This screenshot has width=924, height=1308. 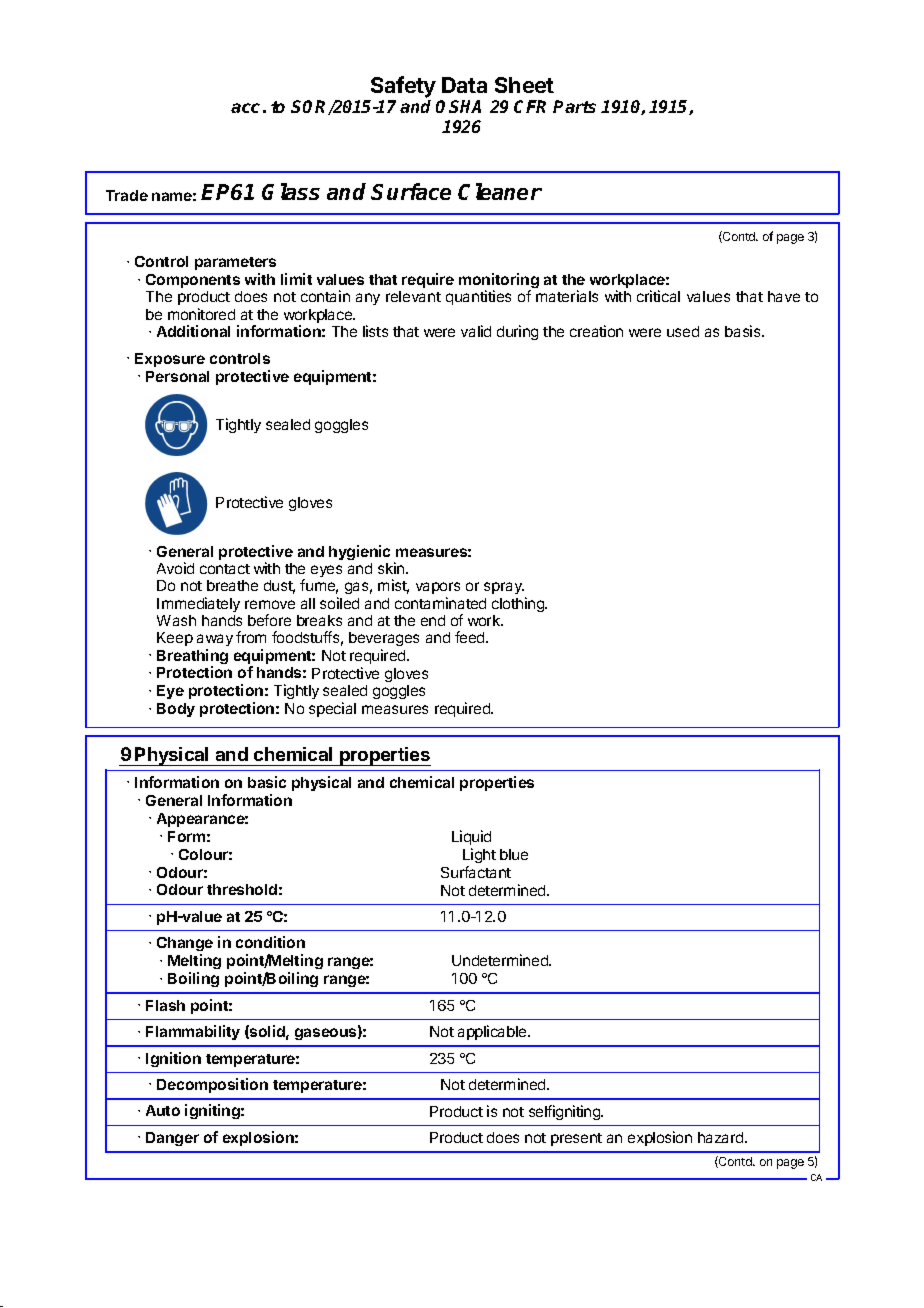 I want to click on valid, so click(x=476, y=331).
